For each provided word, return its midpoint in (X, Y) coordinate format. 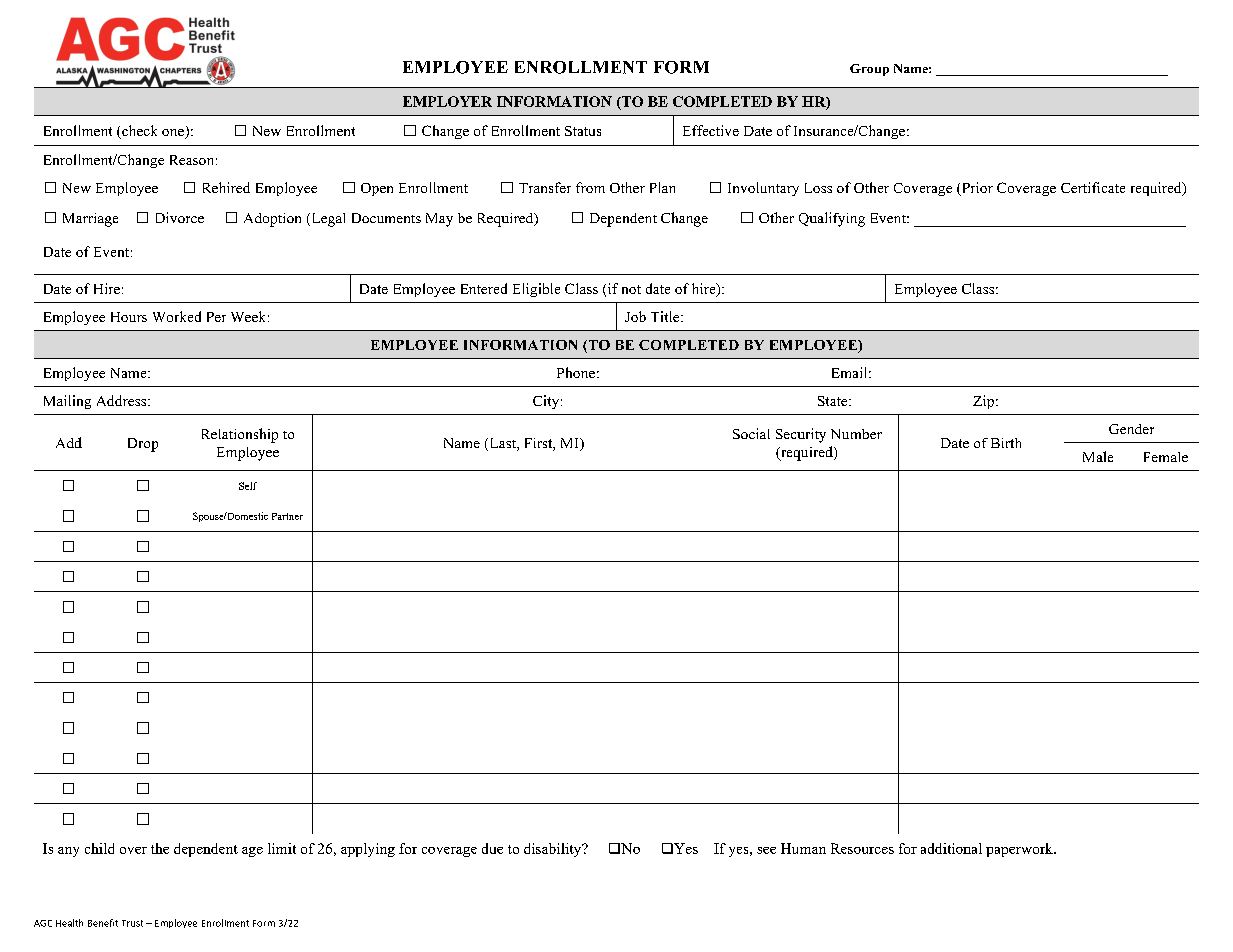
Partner (287, 516)
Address (123, 400)
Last (502, 444)
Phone (576, 372)
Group (869, 70)
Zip (983, 402)
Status (583, 131)
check (138, 132)
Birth (1006, 443)
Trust (132, 923)
